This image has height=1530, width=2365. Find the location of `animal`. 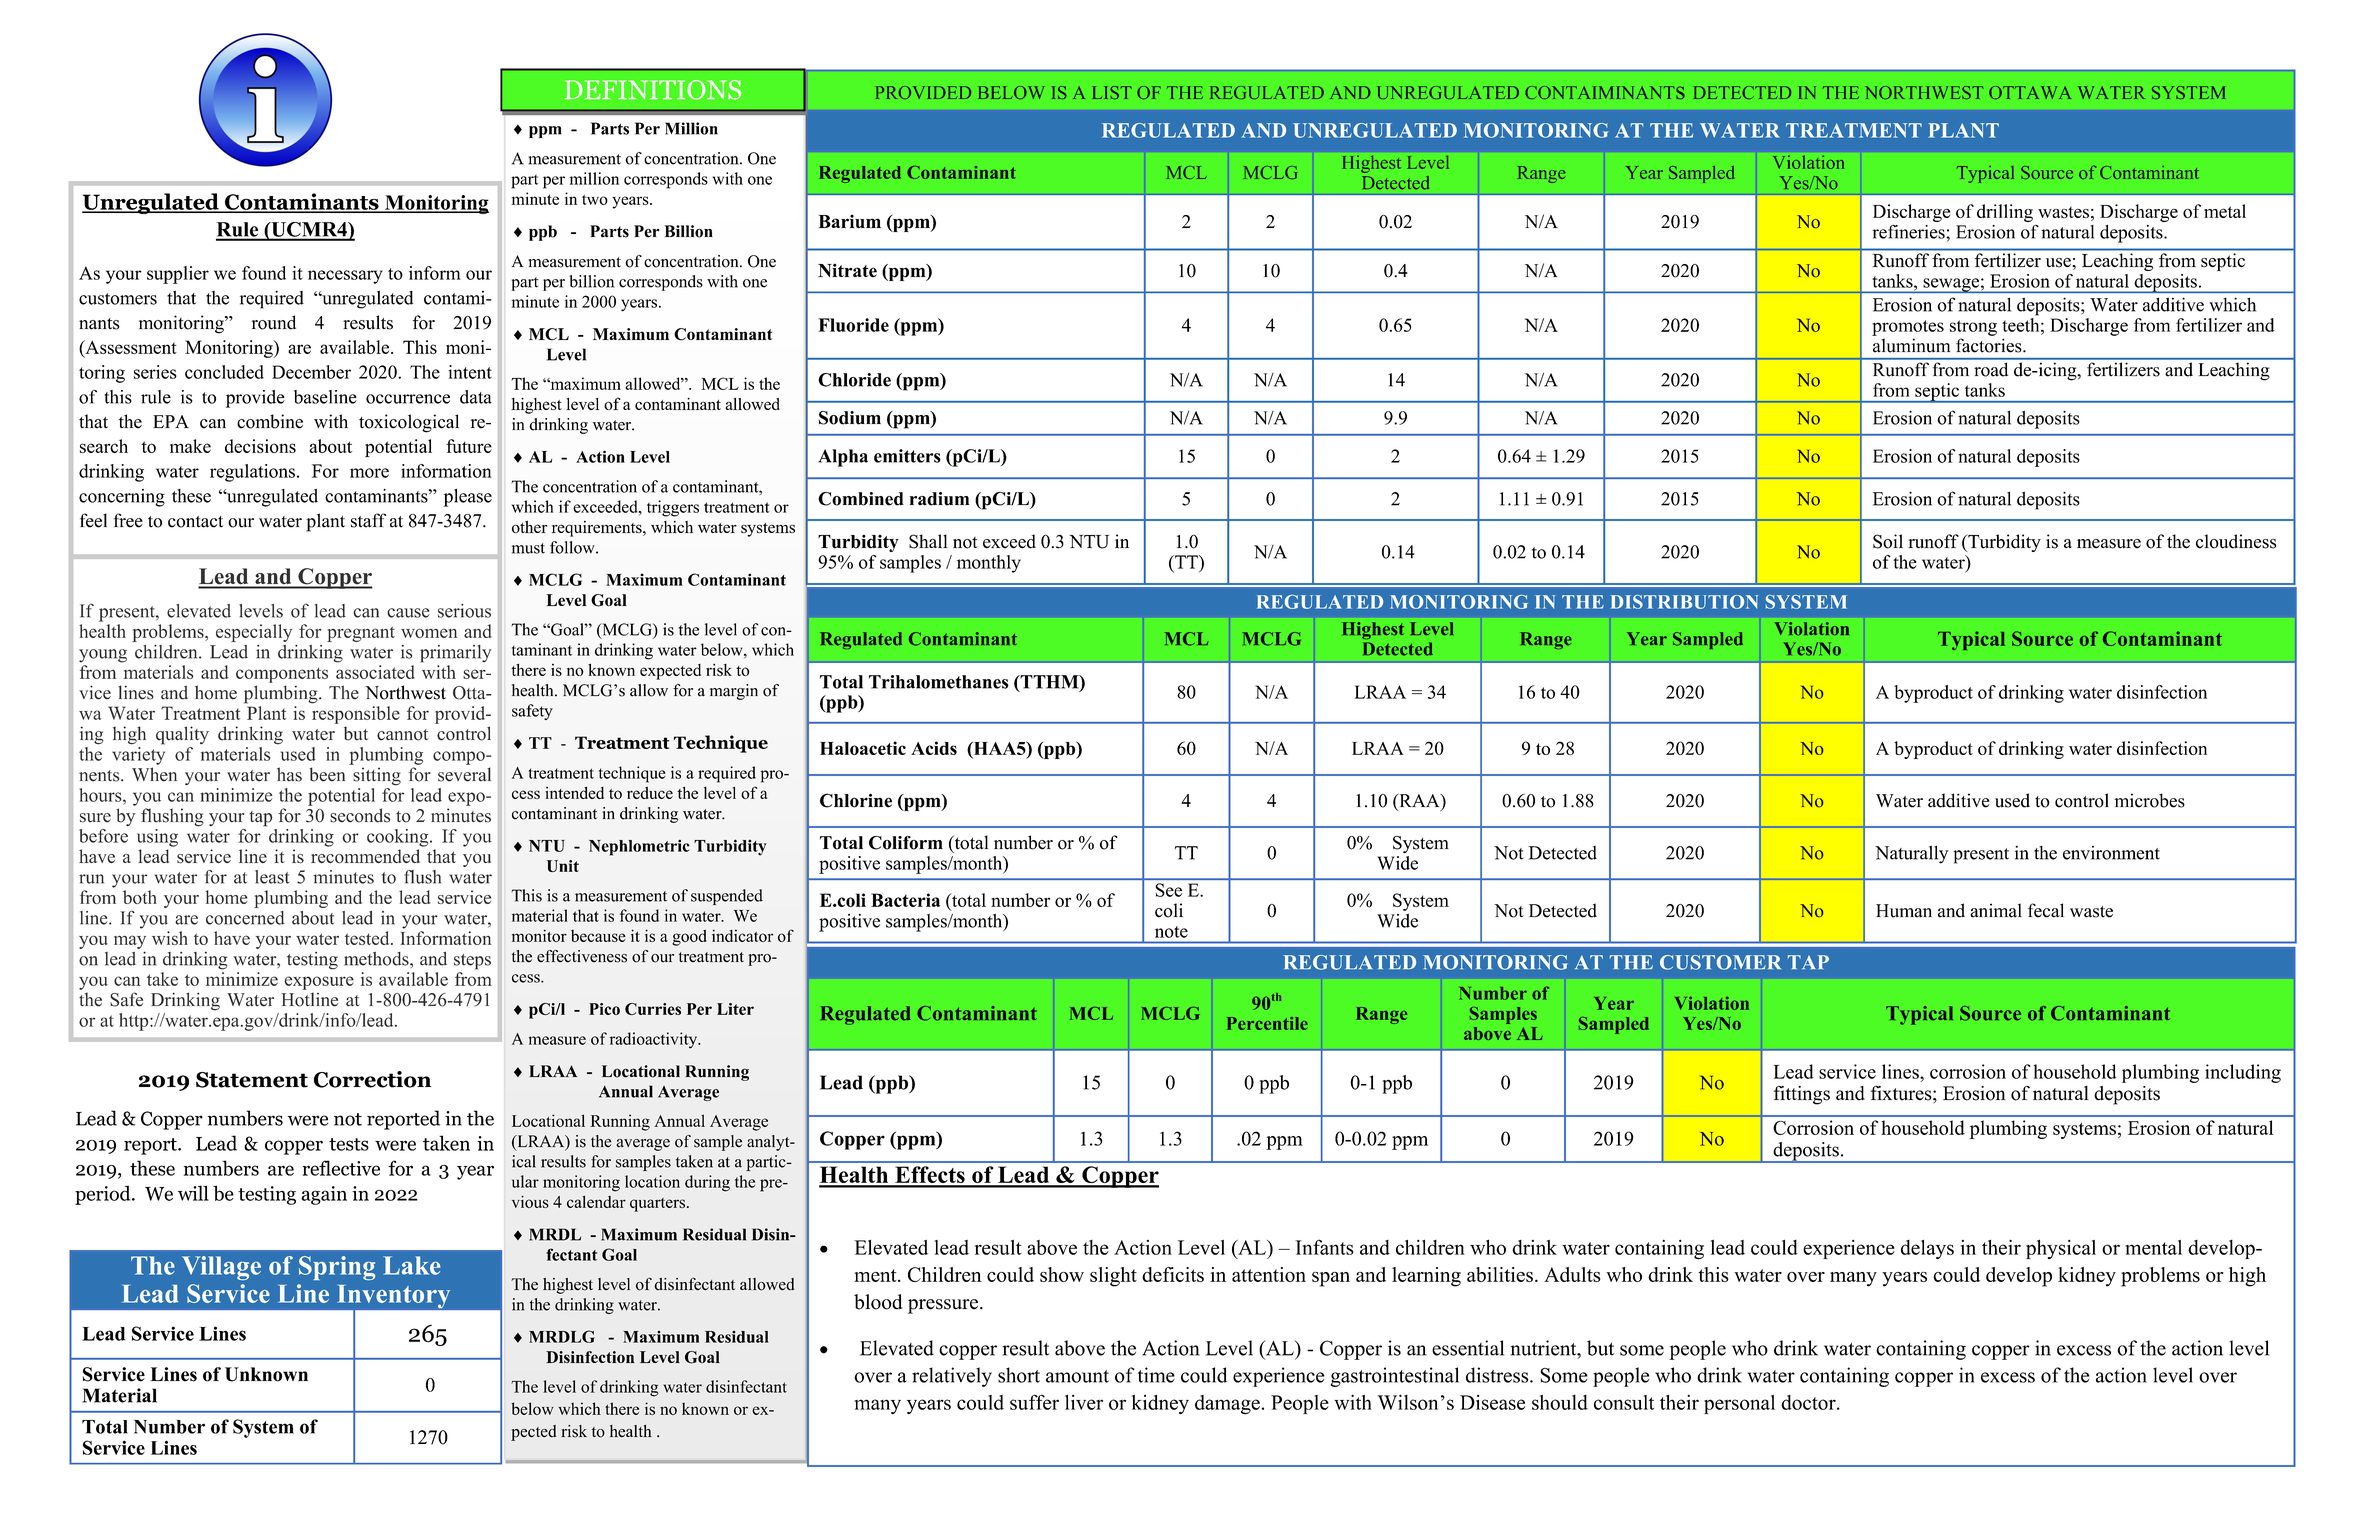

animal is located at coordinates (1996, 910).
